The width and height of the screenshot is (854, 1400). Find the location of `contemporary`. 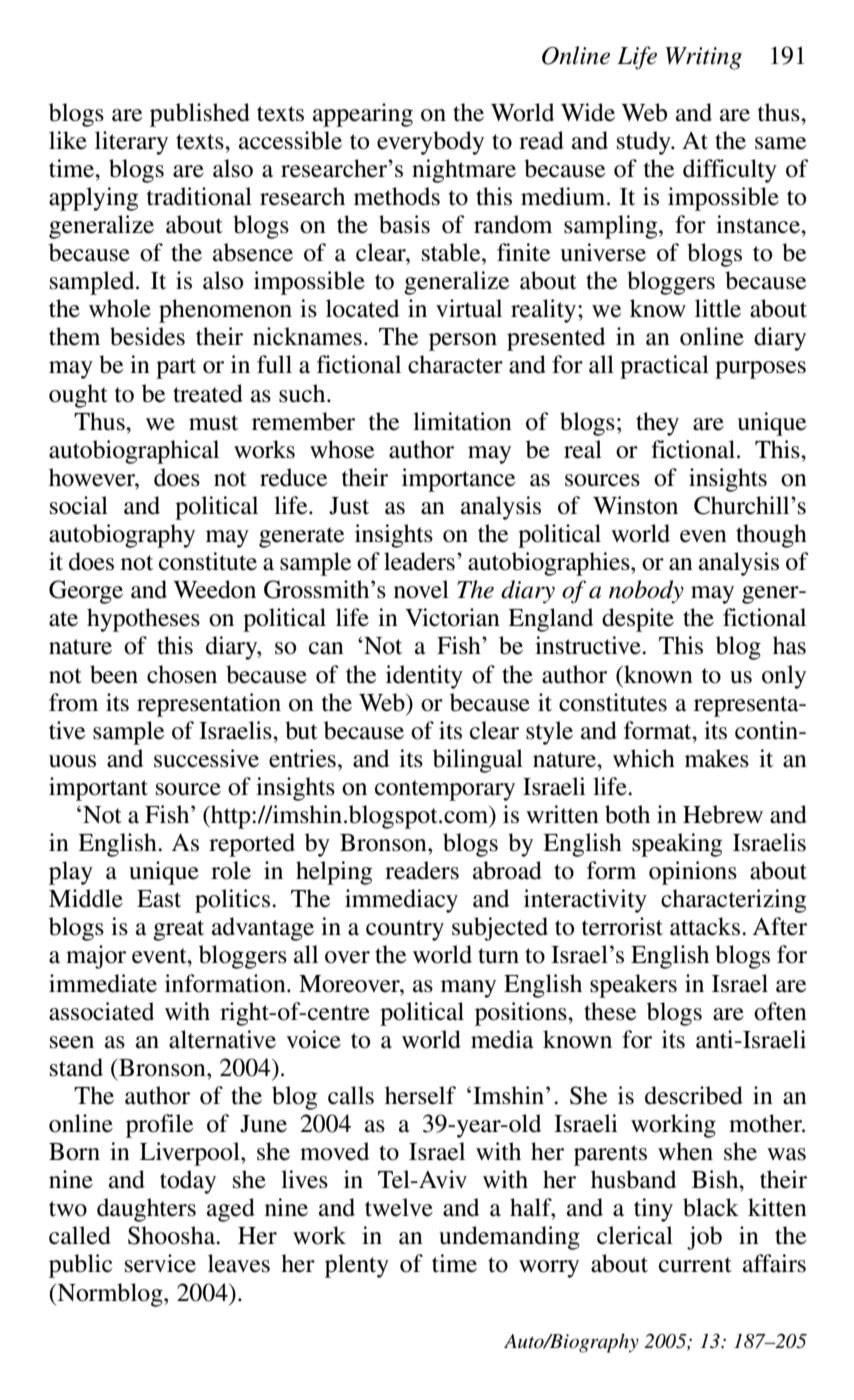

contemporary is located at coordinates (445, 790).
